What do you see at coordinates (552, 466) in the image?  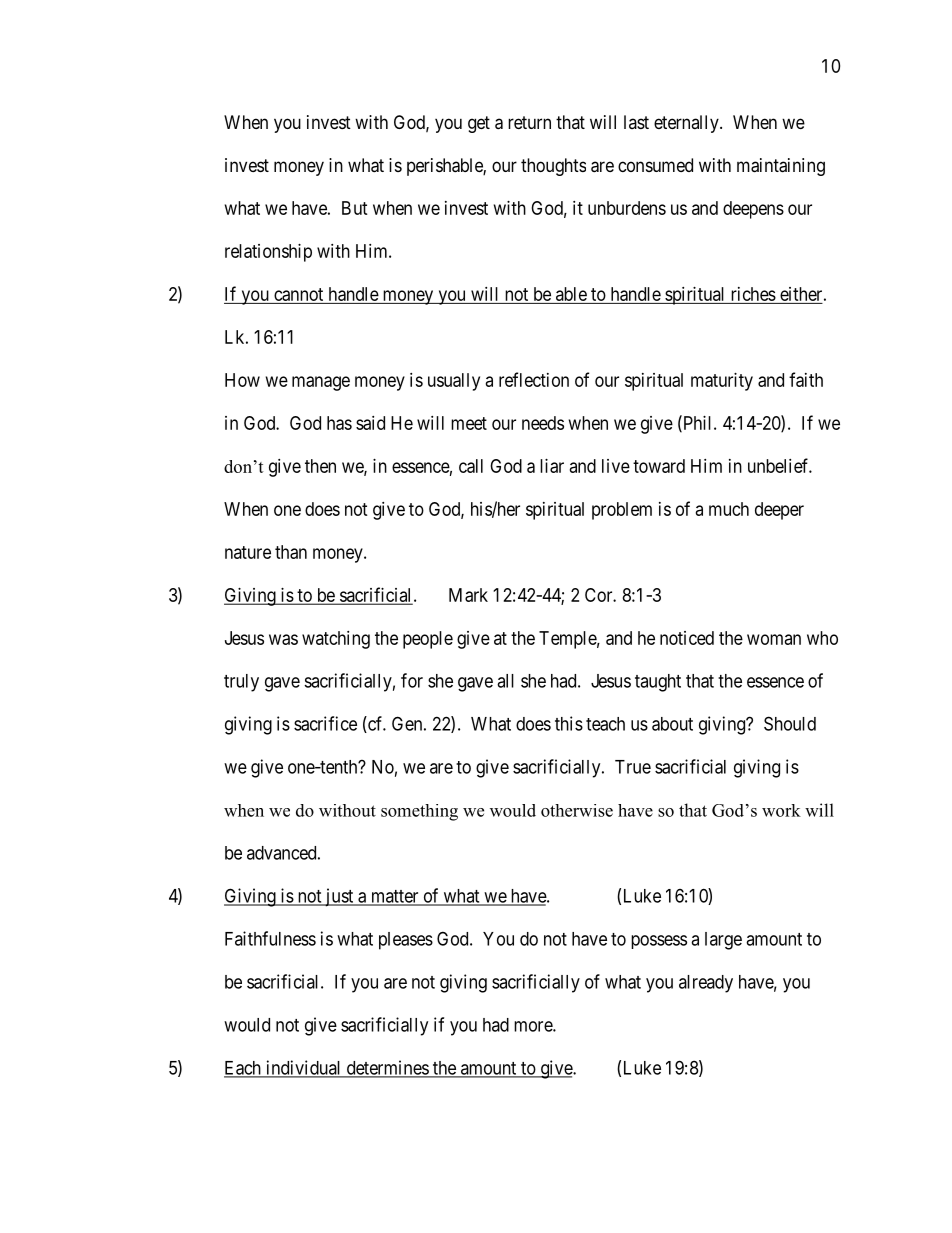 I see `liar` at bounding box center [552, 466].
